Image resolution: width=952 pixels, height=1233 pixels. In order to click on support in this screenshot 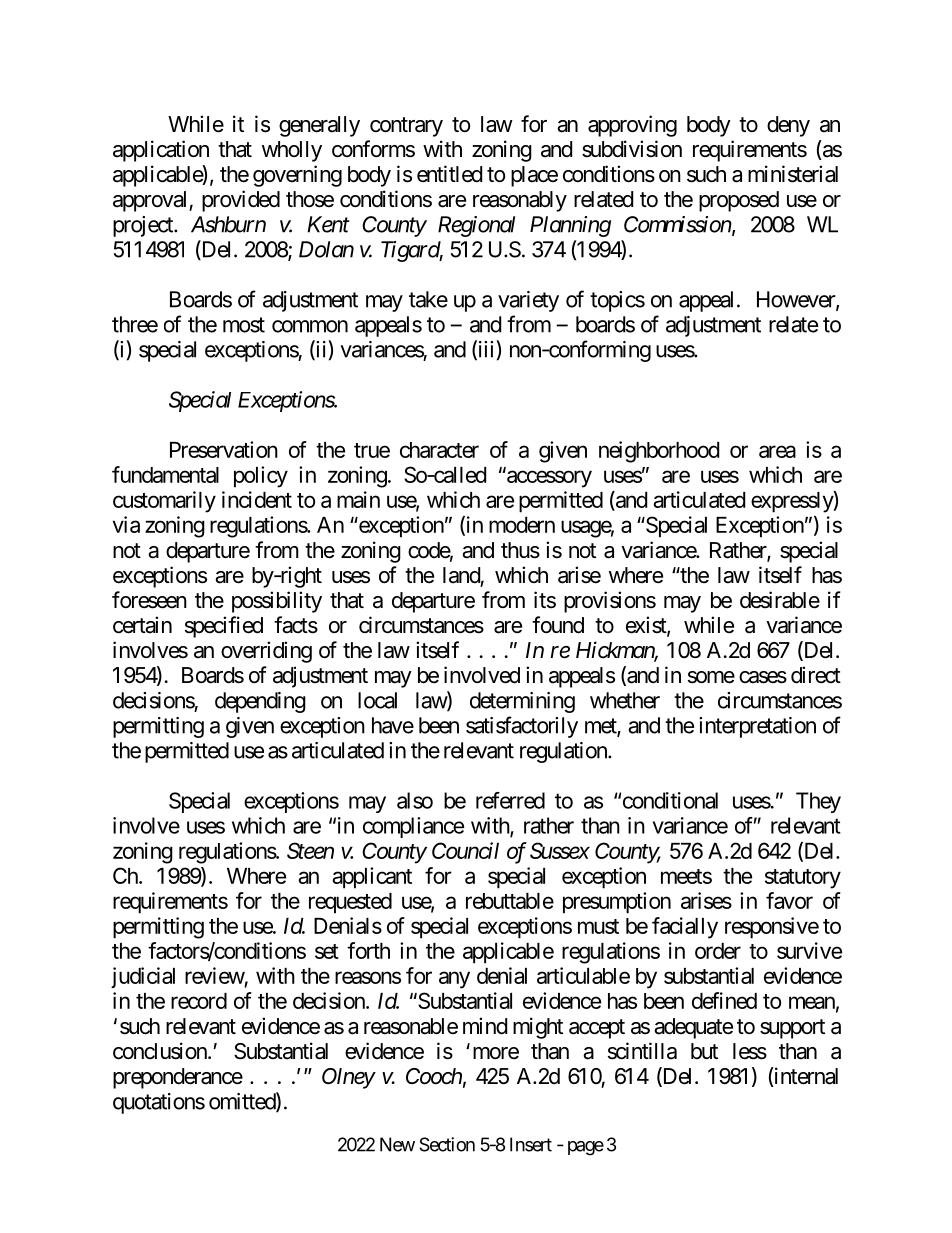, I will do `click(792, 1029)`.
